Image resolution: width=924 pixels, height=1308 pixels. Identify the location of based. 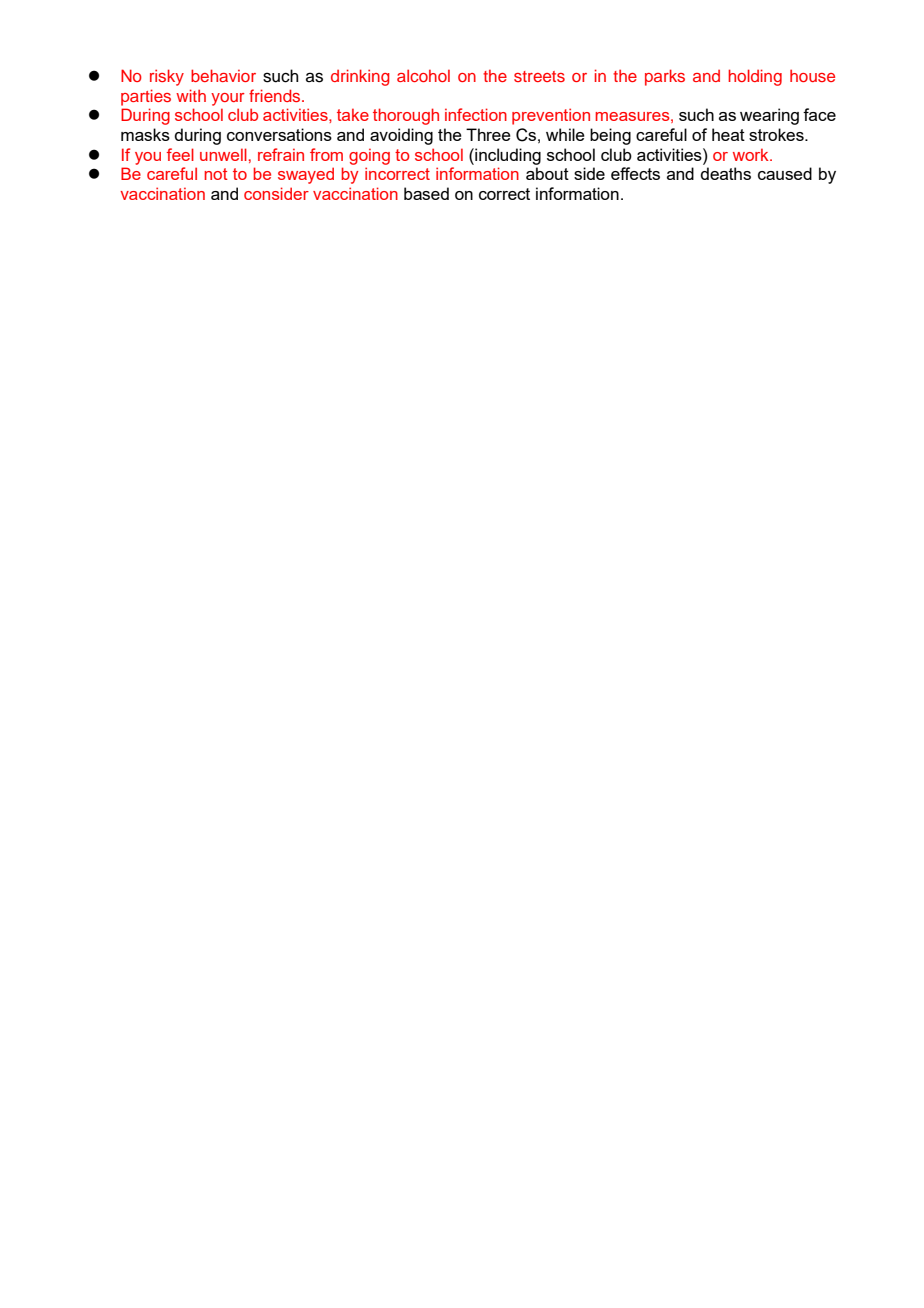
(426, 193).
